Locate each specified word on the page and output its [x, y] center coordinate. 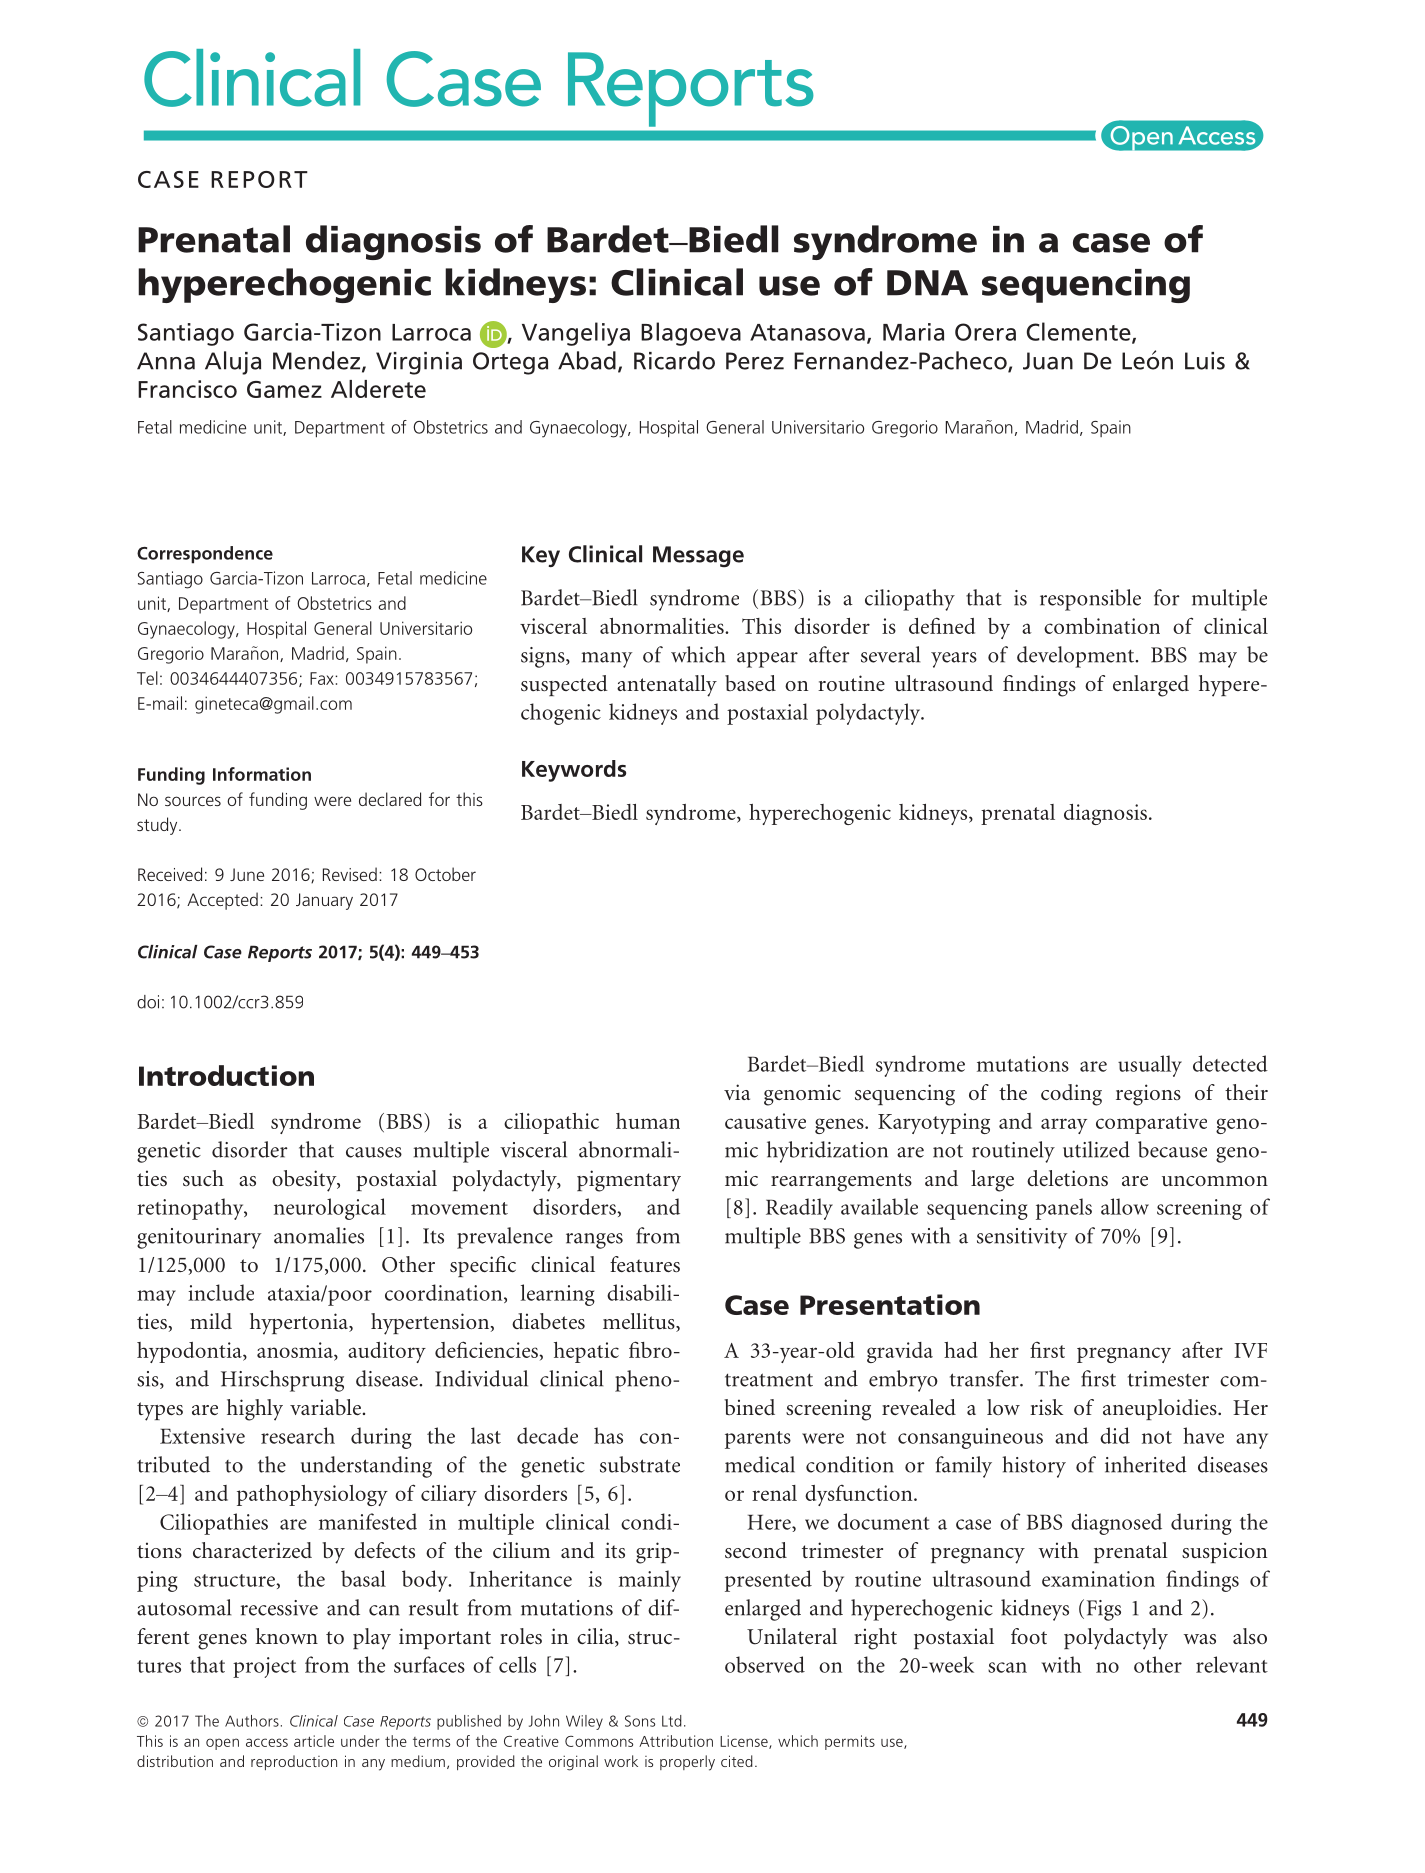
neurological [330, 1209]
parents [758, 1440]
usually [1150, 1066]
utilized [1096, 1149]
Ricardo [674, 360]
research [298, 1435]
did [1115, 1435]
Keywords [574, 771]
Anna [166, 361]
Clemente [1080, 332]
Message [698, 556]
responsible [1090, 600]
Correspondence [205, 555]
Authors [252, 1721]
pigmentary [629, 1181]
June [247, 874]
